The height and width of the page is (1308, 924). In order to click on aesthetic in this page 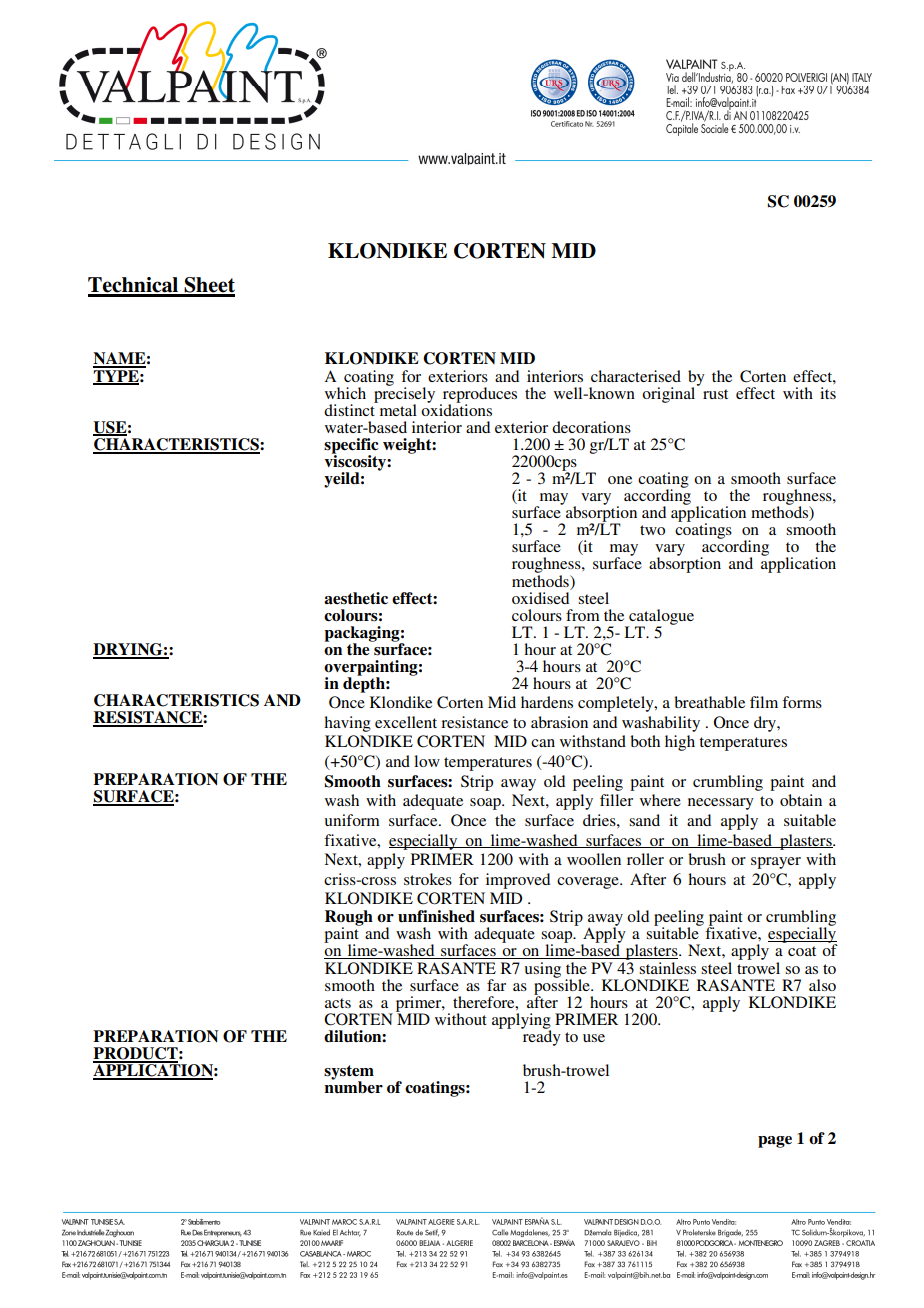, I will do `click(356, 598)`.
